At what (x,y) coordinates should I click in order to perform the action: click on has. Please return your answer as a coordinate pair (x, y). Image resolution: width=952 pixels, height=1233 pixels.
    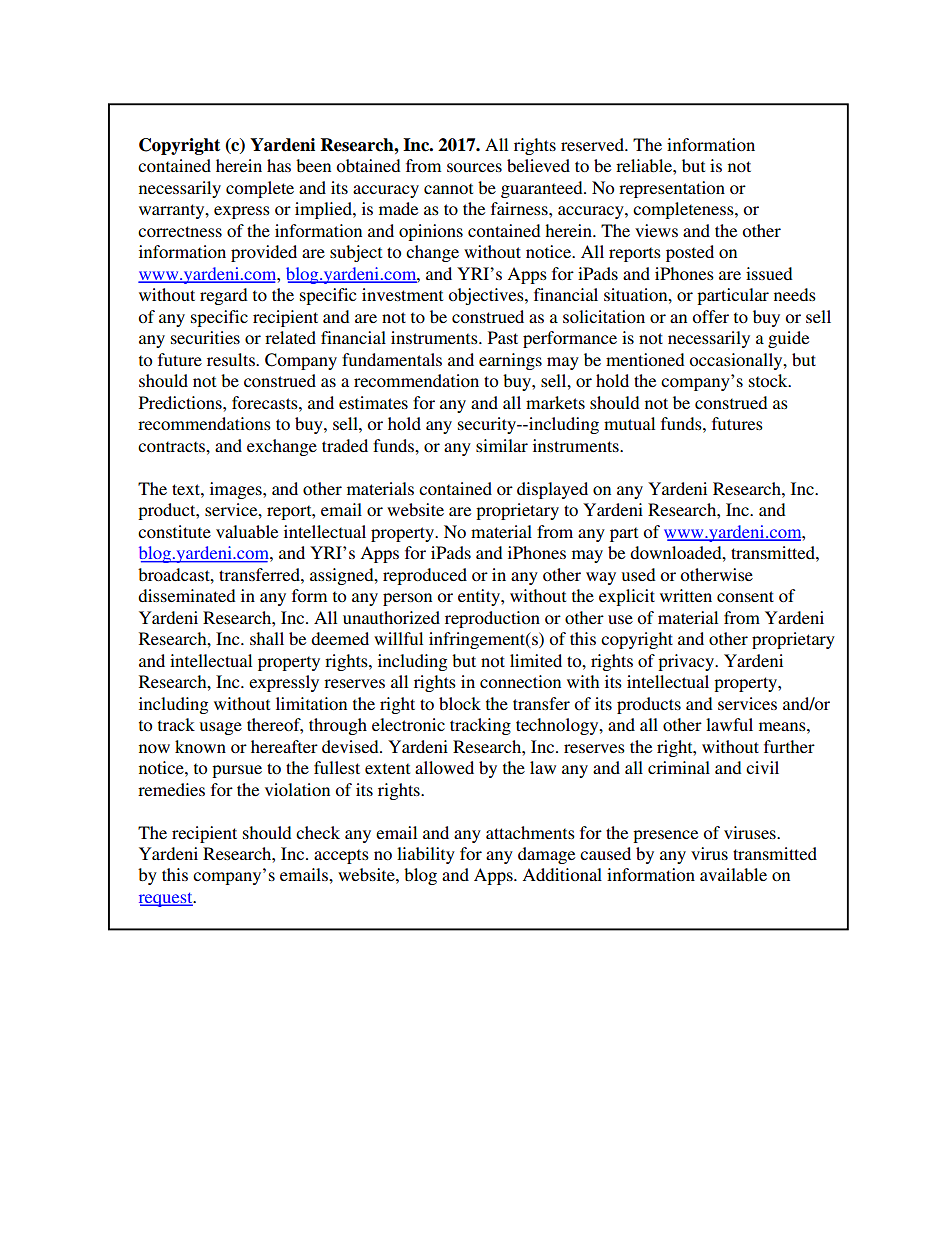
    Looking at the image, I should click on (279, 165).
